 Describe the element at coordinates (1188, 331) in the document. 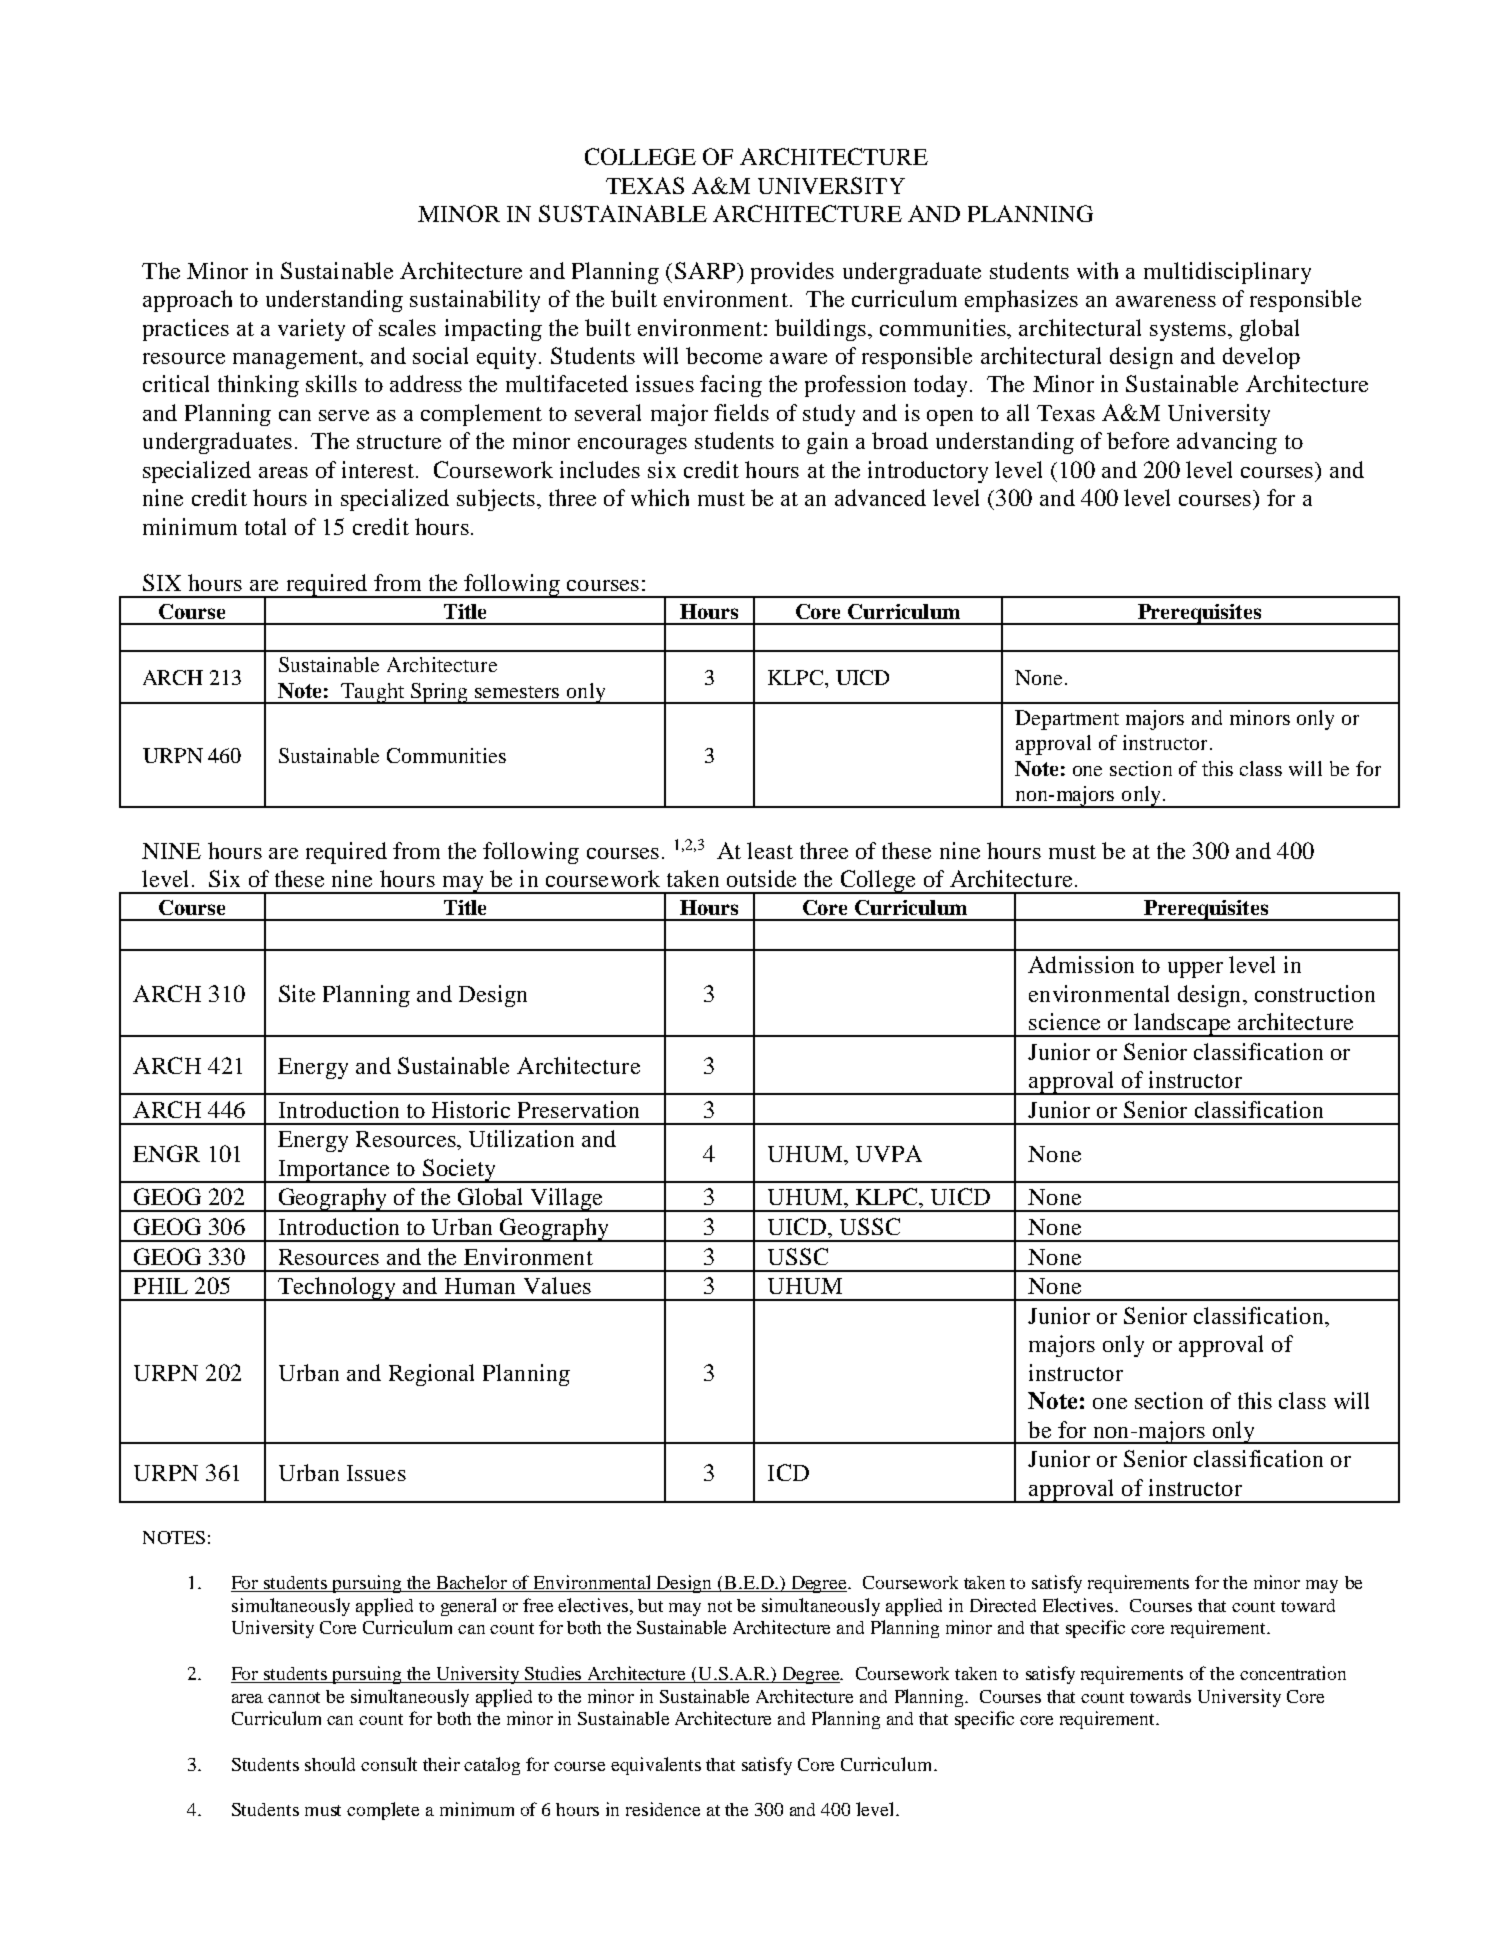

I see `systems` at that location.
